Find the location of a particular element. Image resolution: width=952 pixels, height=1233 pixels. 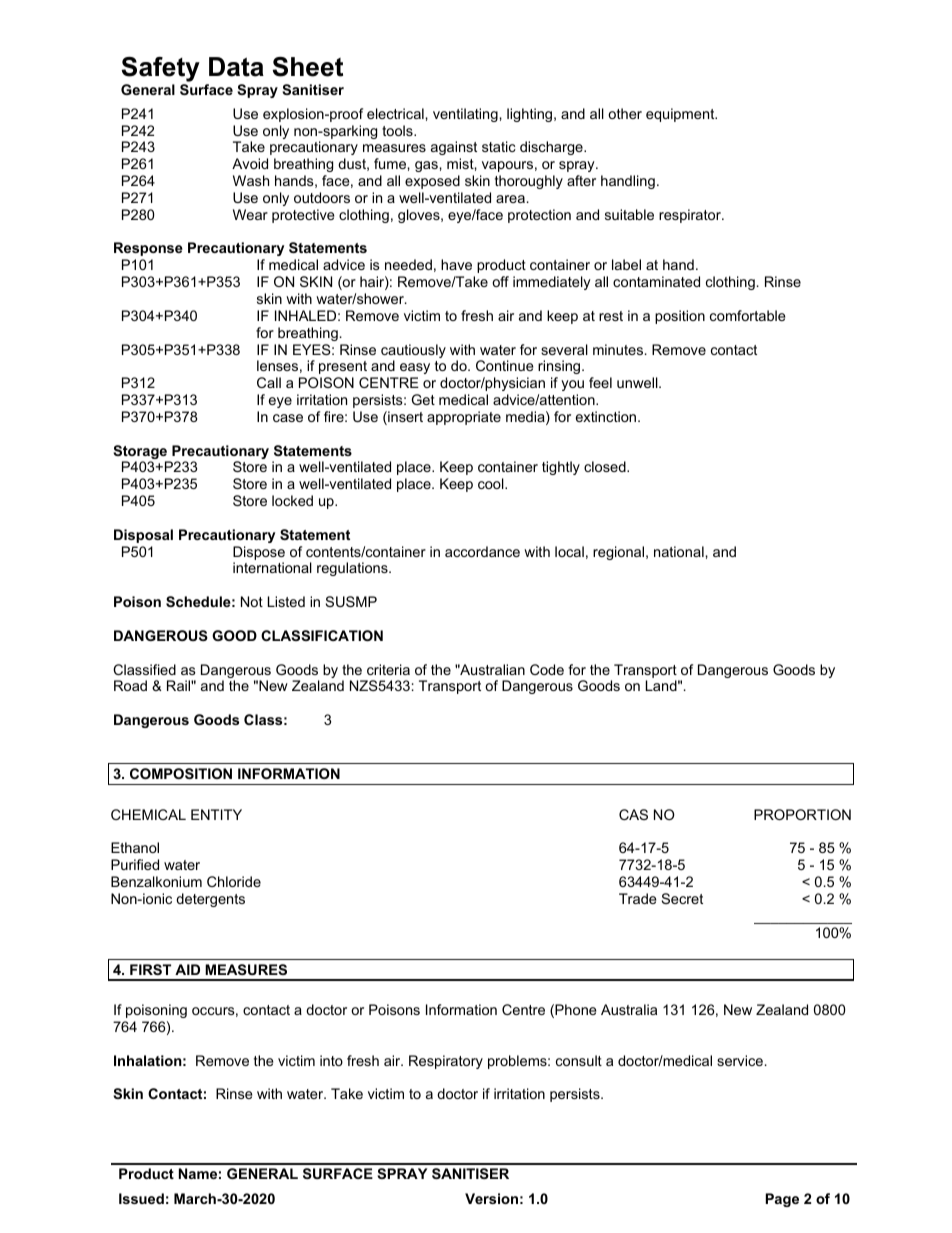

Issued is located at coordinates (141, 1198).
